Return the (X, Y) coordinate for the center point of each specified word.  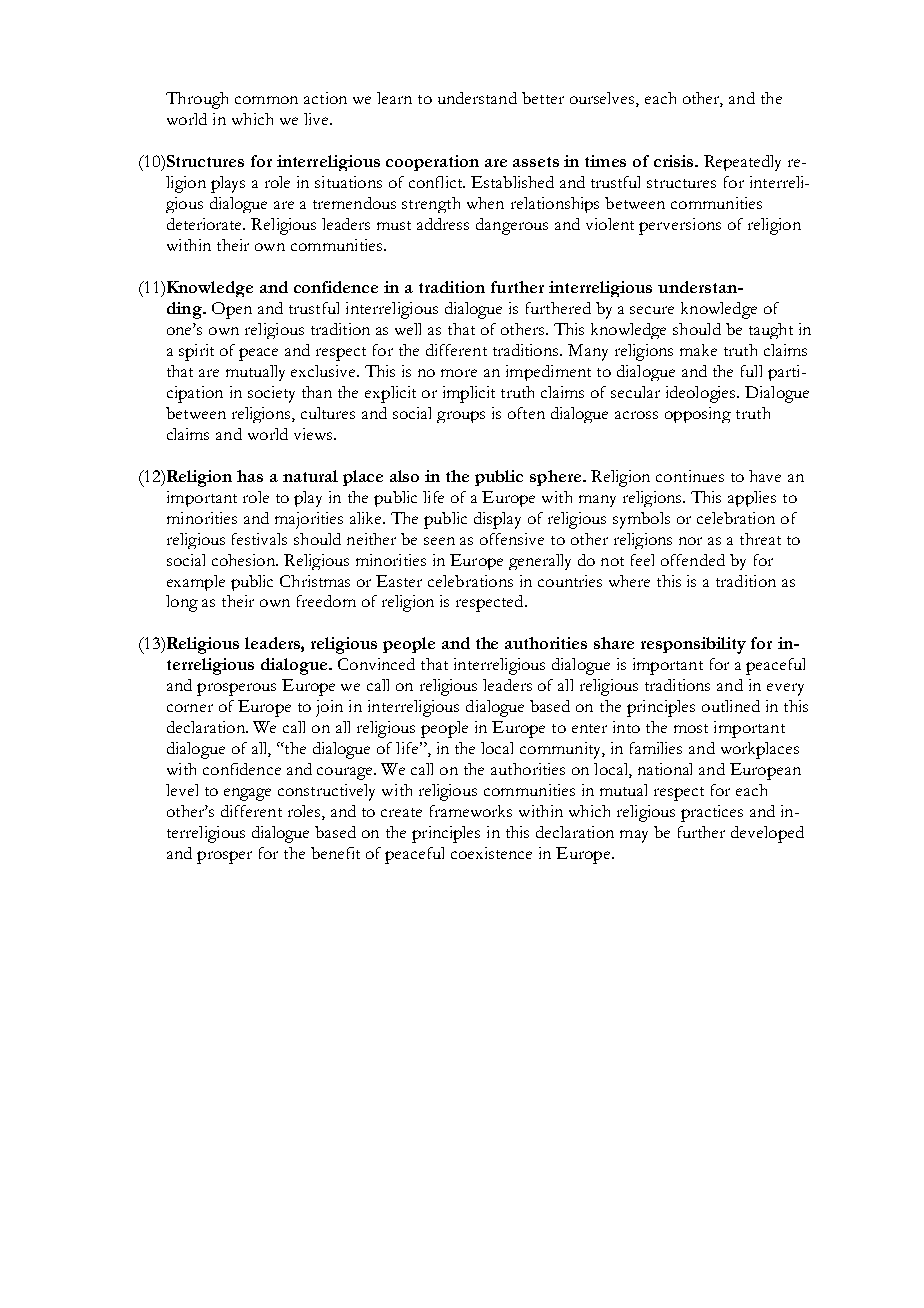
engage (247, 794)
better (543, 98)
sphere (555, 478)
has (250, 476)
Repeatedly (742, 163)
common (266, 100)
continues (690, 476)
